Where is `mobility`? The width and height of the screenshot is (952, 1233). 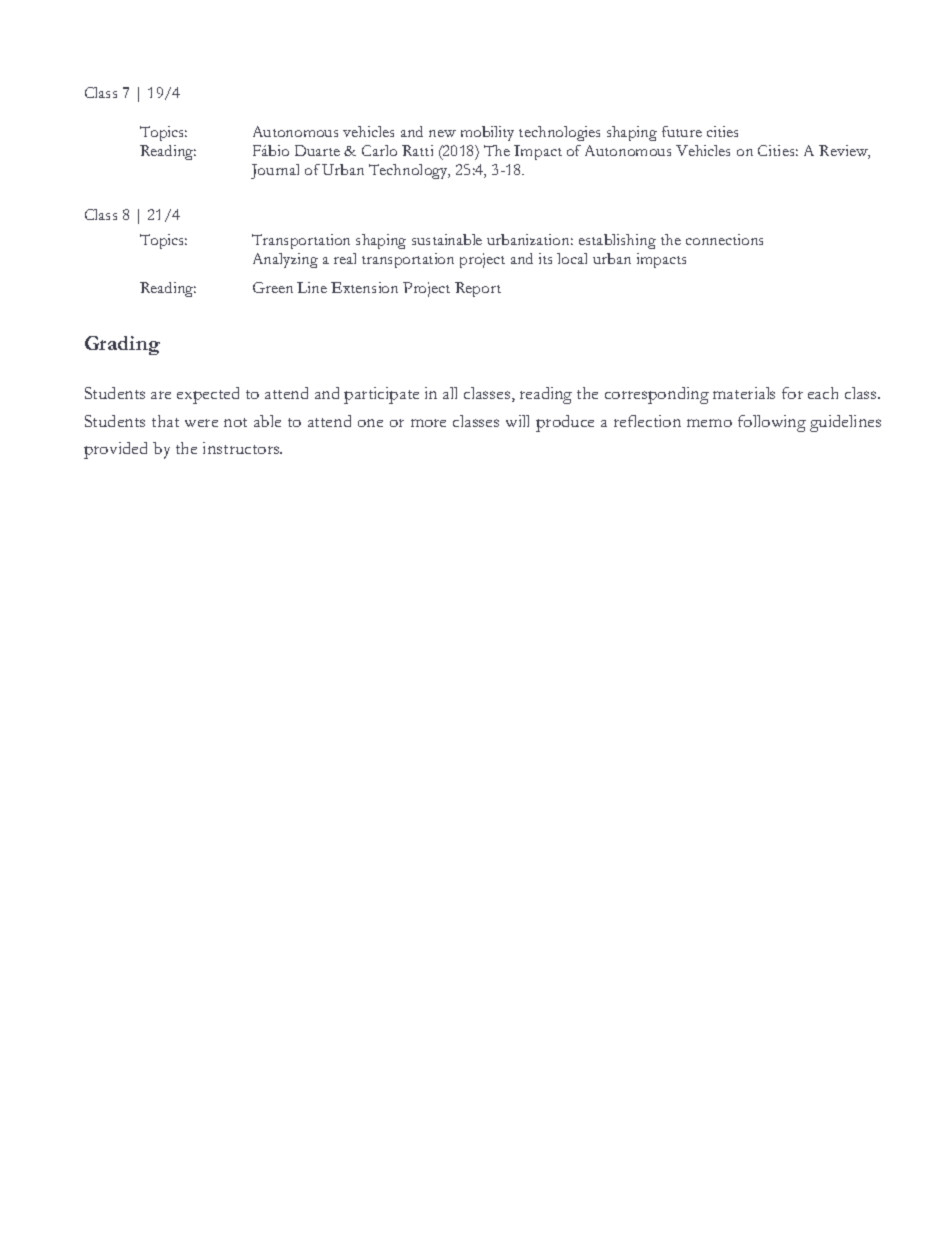
mobility is located at coordinates (487, 133).
